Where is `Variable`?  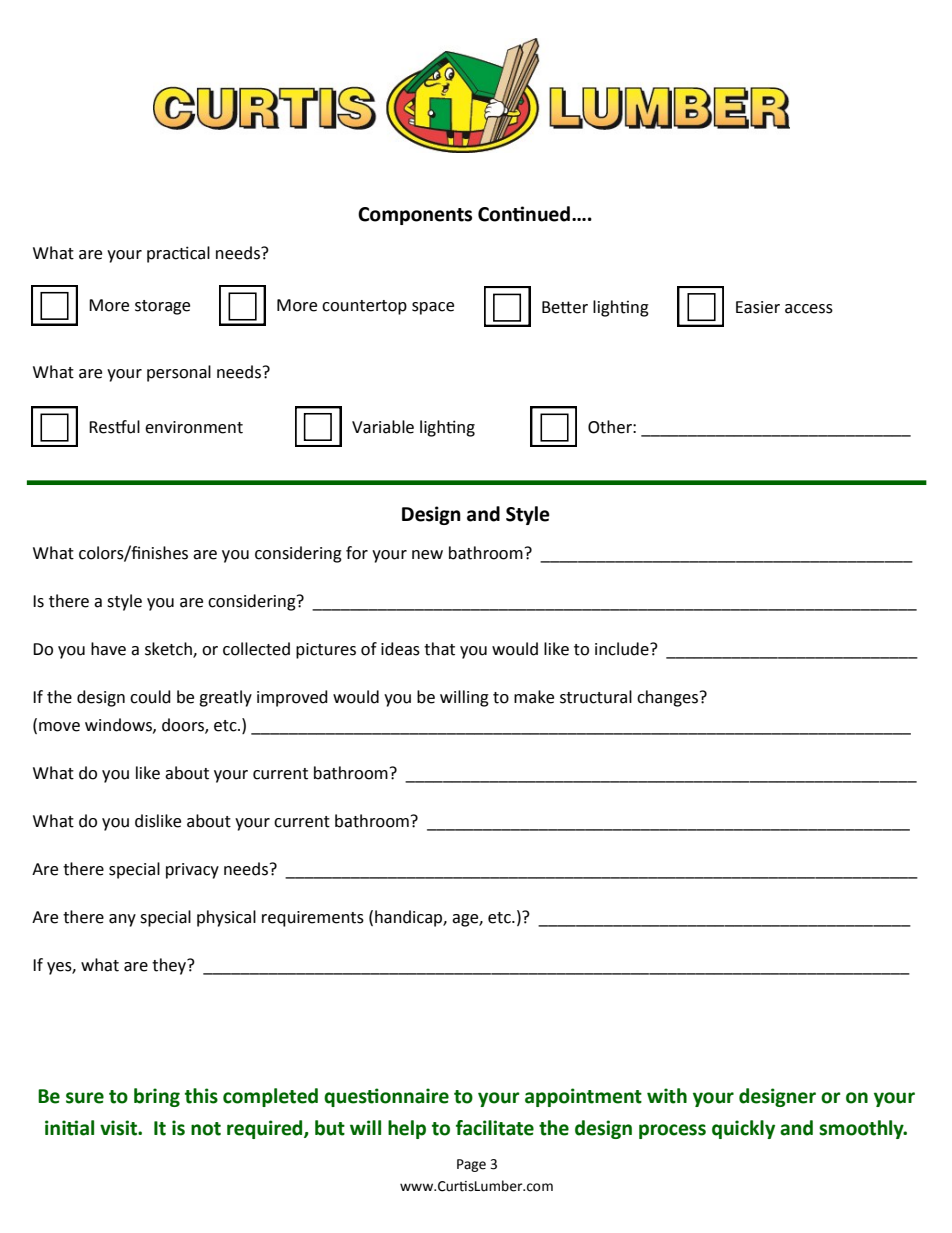
Variable is located at coordinates (383, 427).
